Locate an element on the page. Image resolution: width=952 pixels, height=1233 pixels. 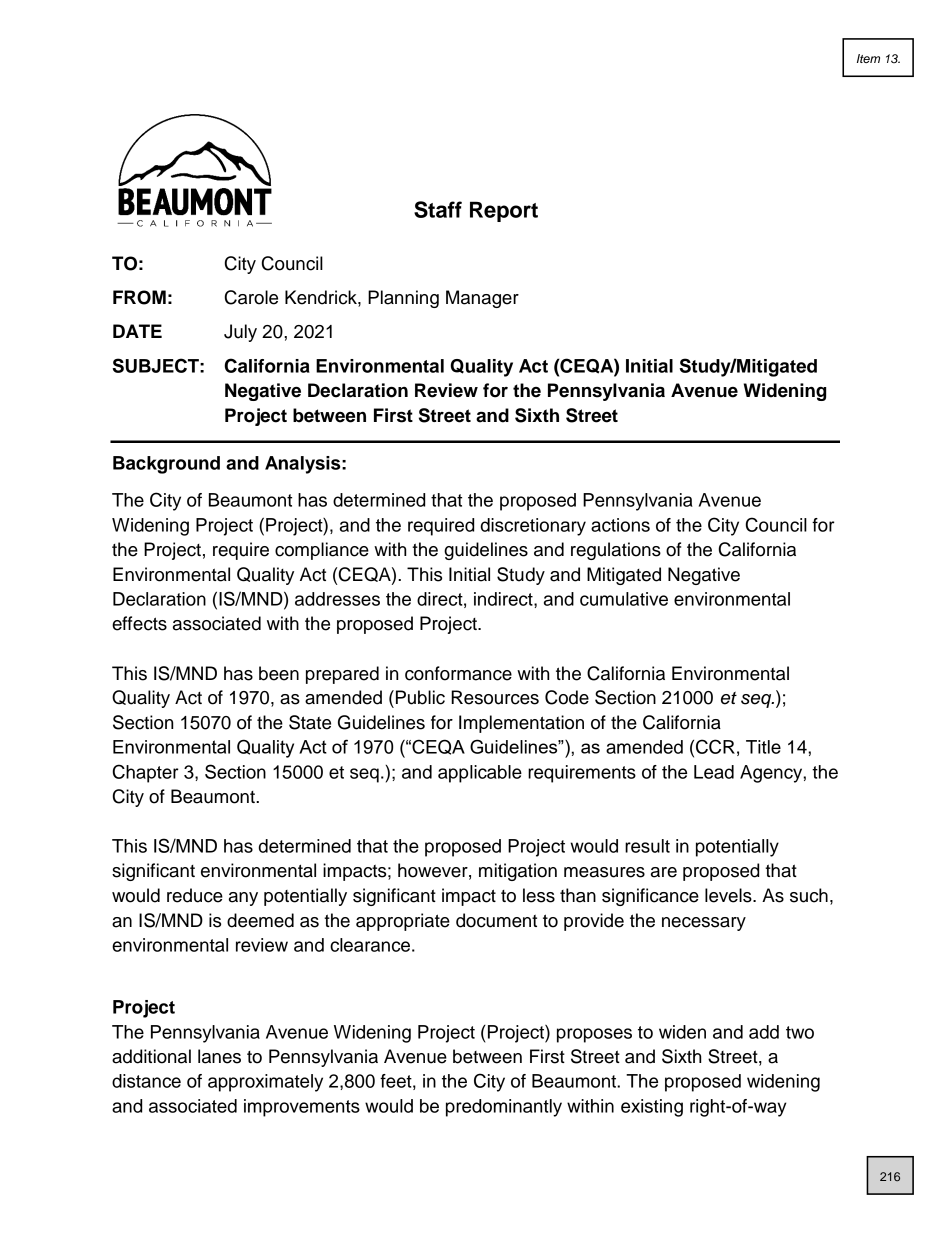
effects is located at coordinates (139, 623).
